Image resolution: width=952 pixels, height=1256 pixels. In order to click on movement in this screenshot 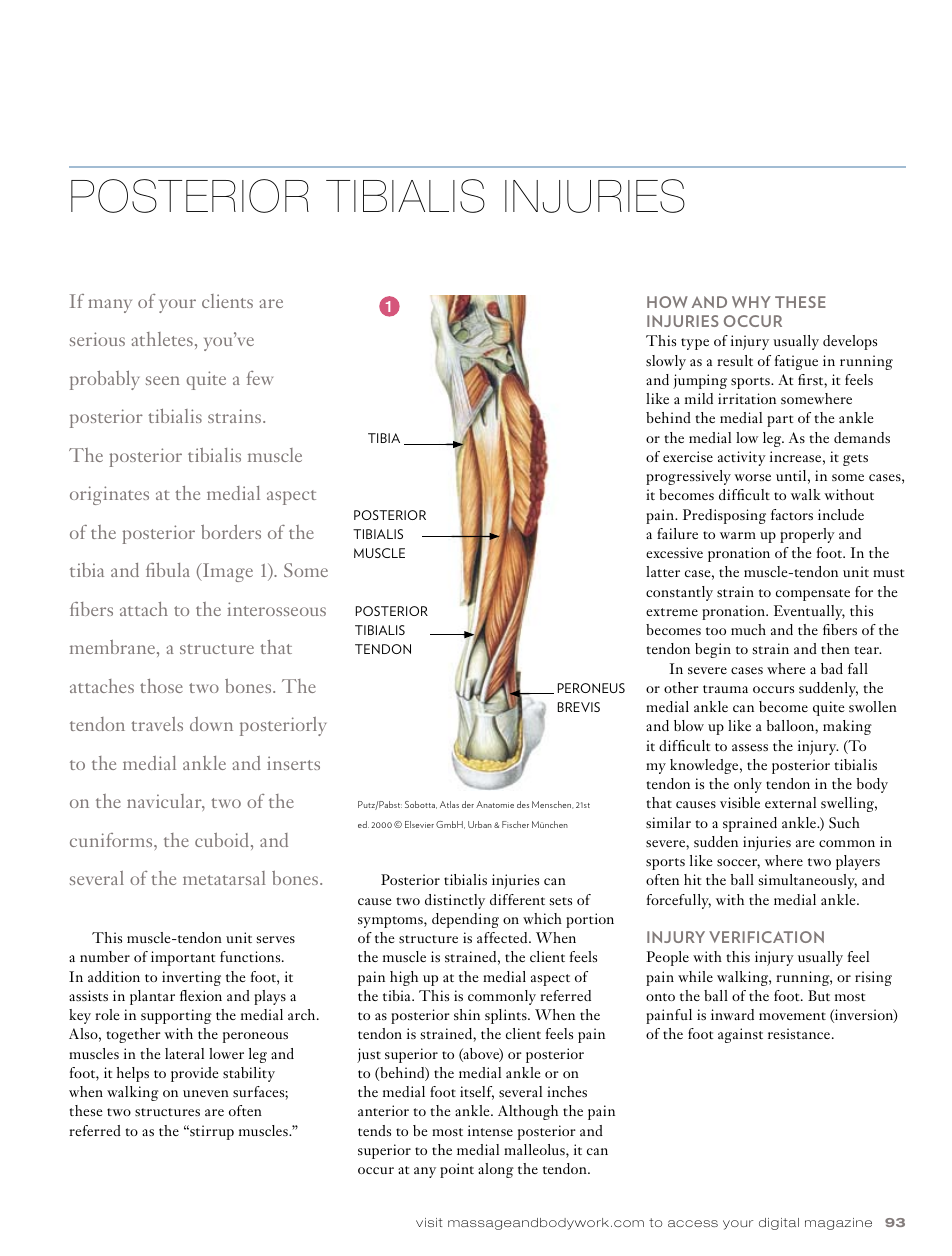, I will do `click(792, 1016)`.
